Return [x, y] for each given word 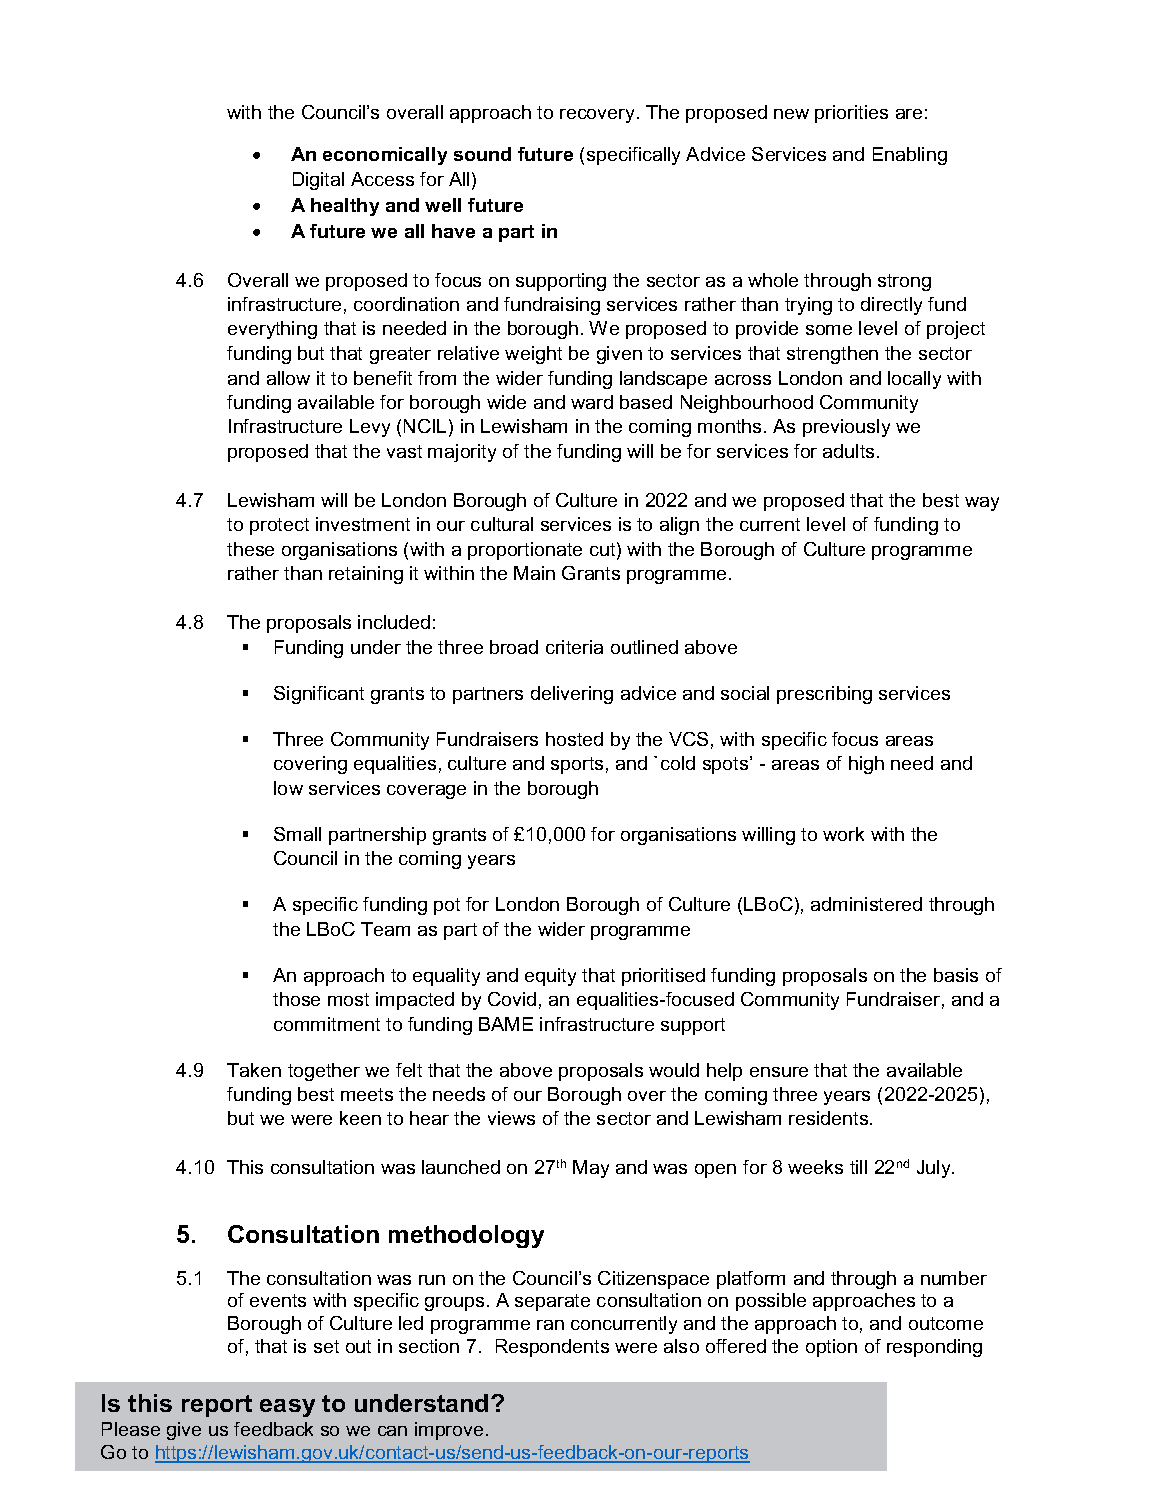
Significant [319, 695]
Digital [318, 181]
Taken [254, 1070]
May [591, 1169]
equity [550, 977]
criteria [574, 647]
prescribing [824, 695]
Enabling [910, 156]
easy [287, 1408]
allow [288, 378]
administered [866, 904]
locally [914, 380]
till [858, 1167]
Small [297, 834]
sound [482, 154]
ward [592, 402]
